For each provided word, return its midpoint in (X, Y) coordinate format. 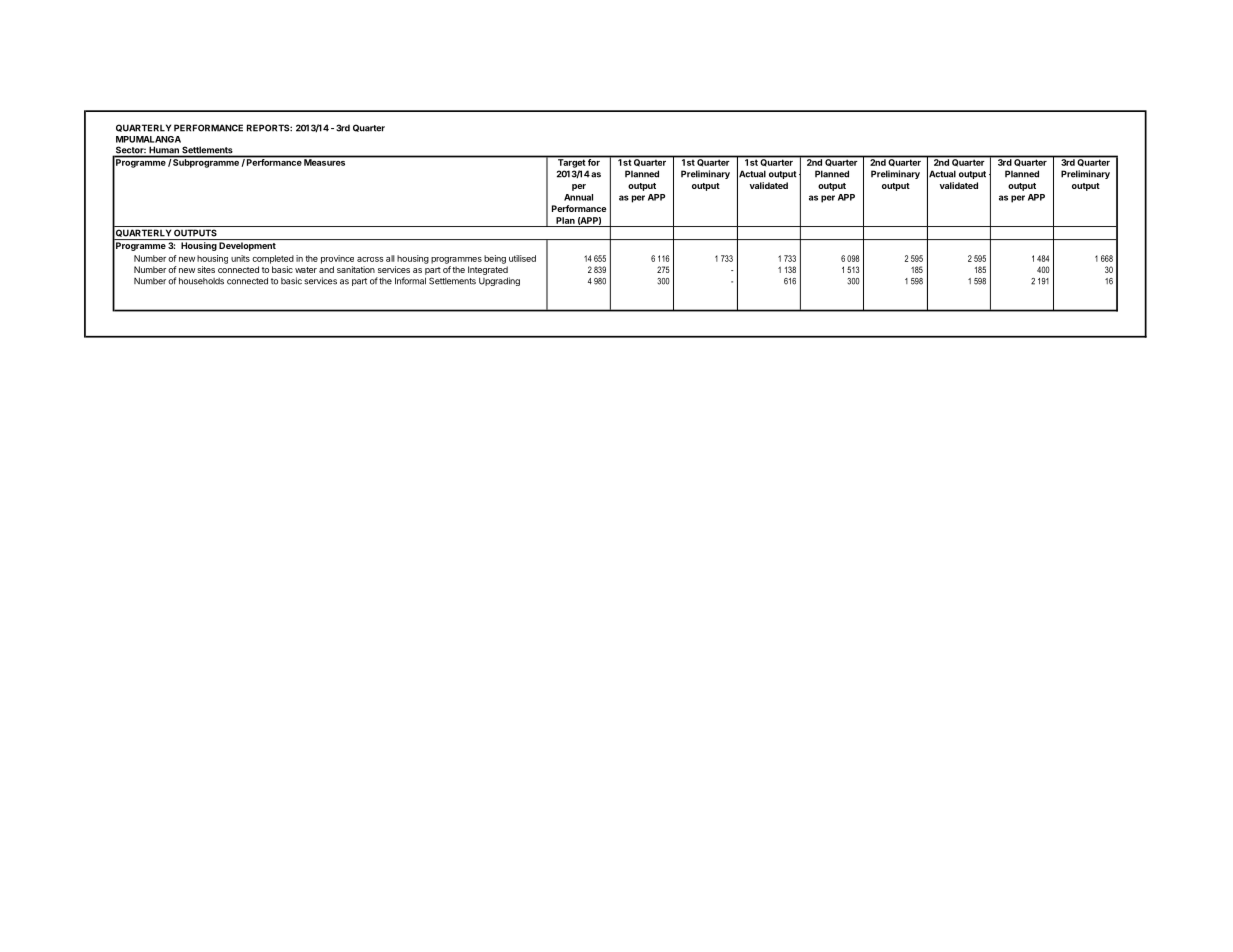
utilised (522, 258)
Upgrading (499, 281)
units (240, 258)
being (495, 259)
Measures (325, 161)
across (370, 259)
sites (206, 269)
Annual (578, 197)
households (201, 281)
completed (273, 259)
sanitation (356, 269)
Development (247, 246)
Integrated (488, 270)
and (326, 269)
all (390, 258)
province (337, 259)
